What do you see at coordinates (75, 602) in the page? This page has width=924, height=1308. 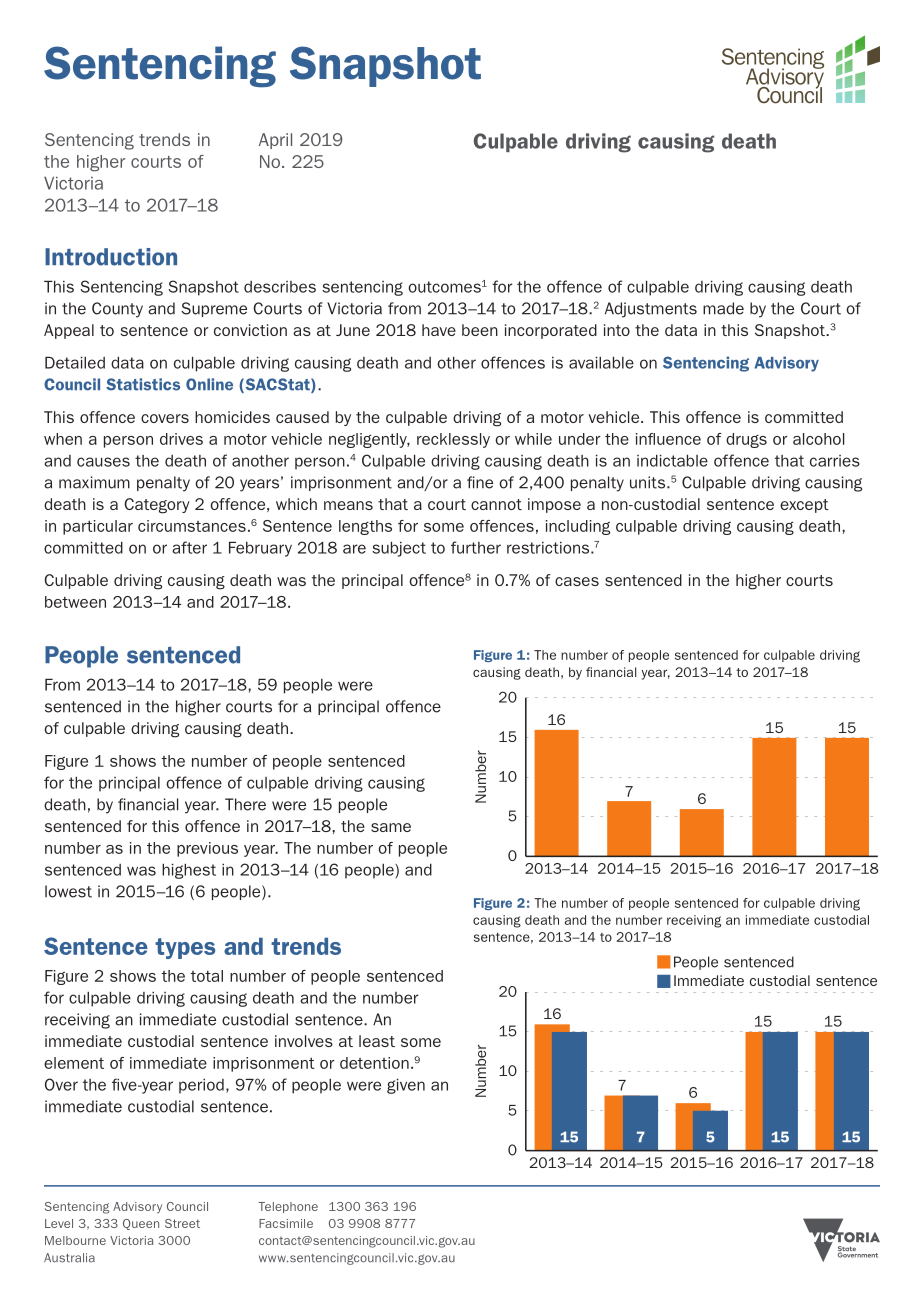 I see `between` at bounding box center [75, 602].
